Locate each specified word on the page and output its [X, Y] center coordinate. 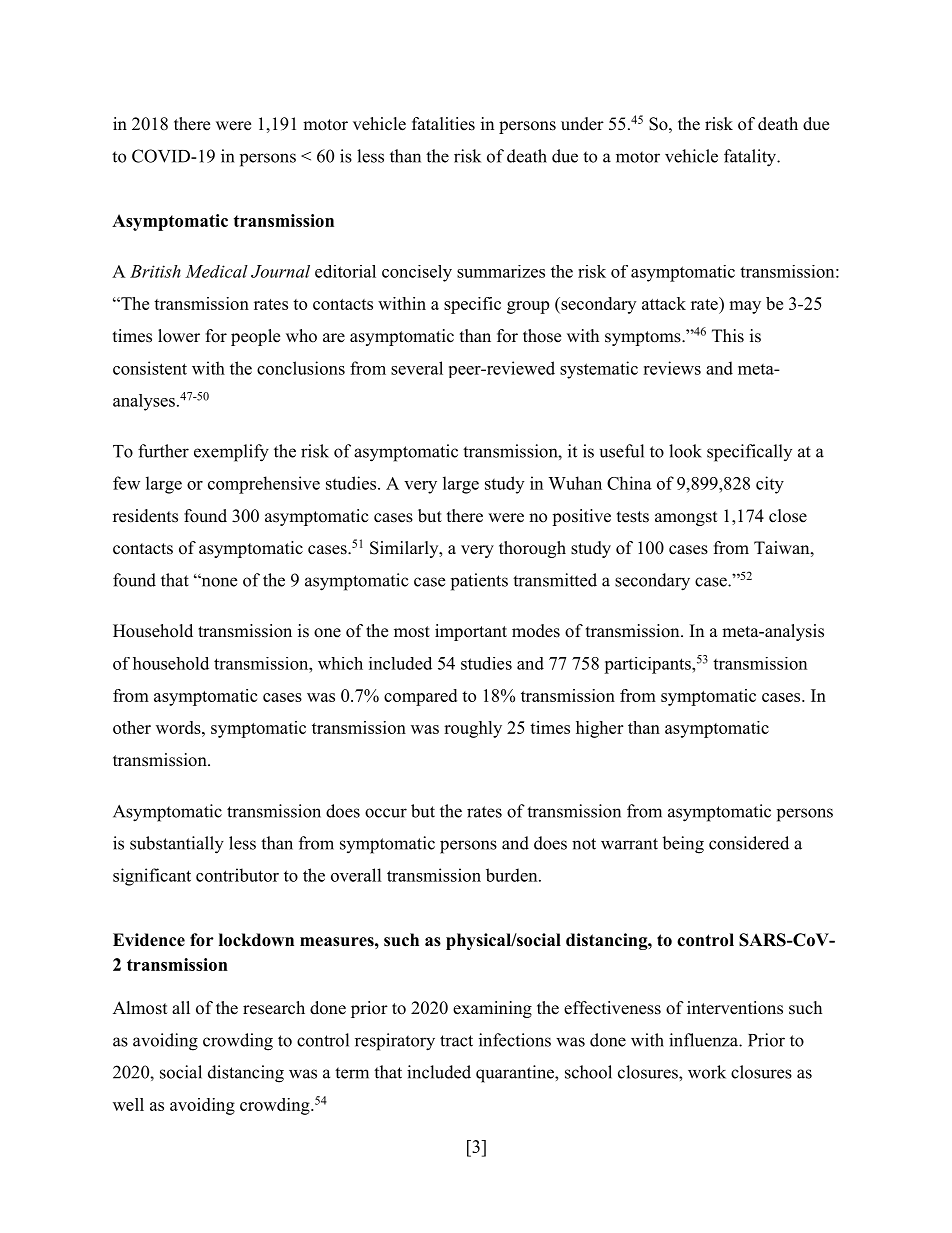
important [471, 632]
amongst [686, 518]
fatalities [443, 124]
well [128, 1104]
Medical [216, 271]
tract [456, 1041]
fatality [751, 158]
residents [145, 516]
